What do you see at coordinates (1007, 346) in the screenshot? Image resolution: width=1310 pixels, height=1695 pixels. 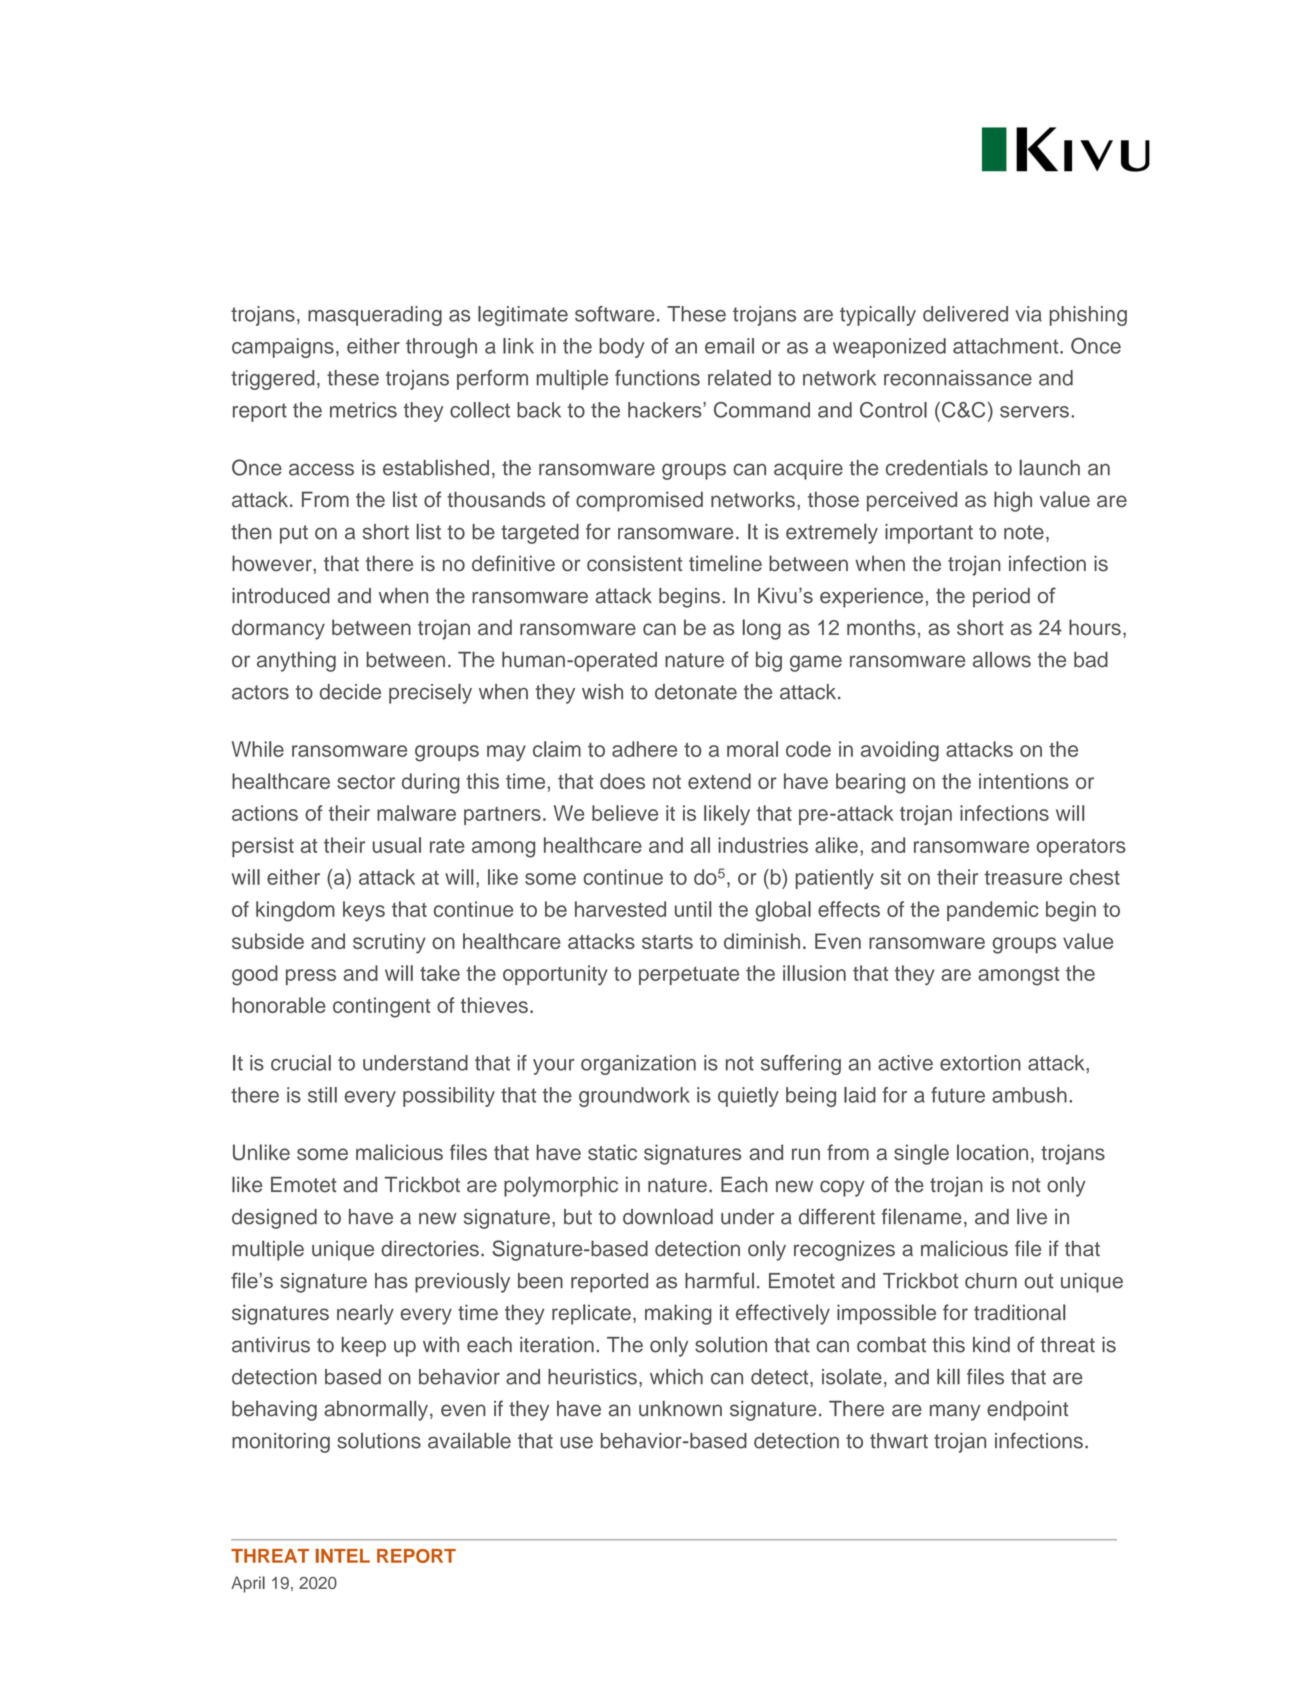 I see `attachment` at bounding box center [1007, 346].
